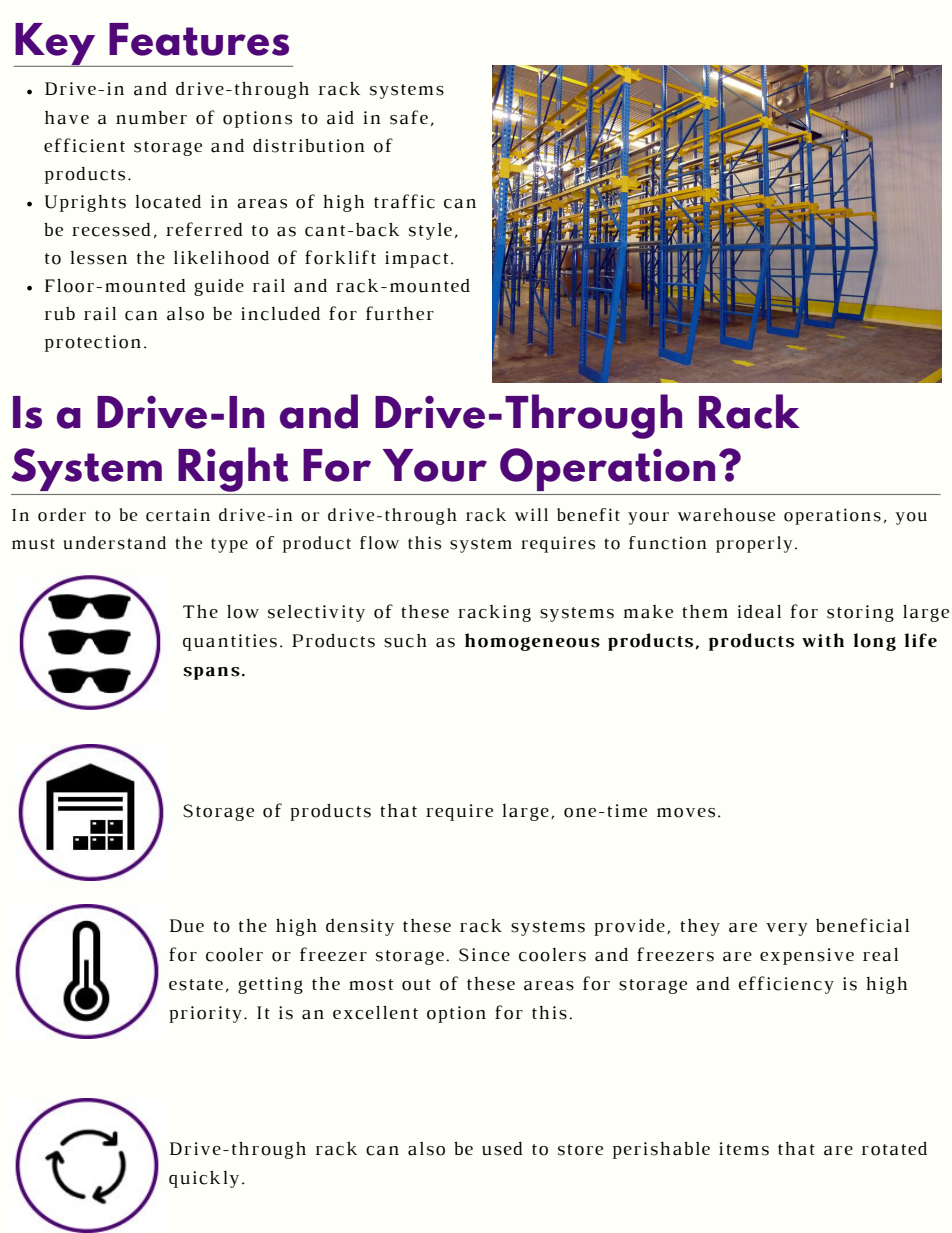  I want to click on traffic, so click(404, 201).
